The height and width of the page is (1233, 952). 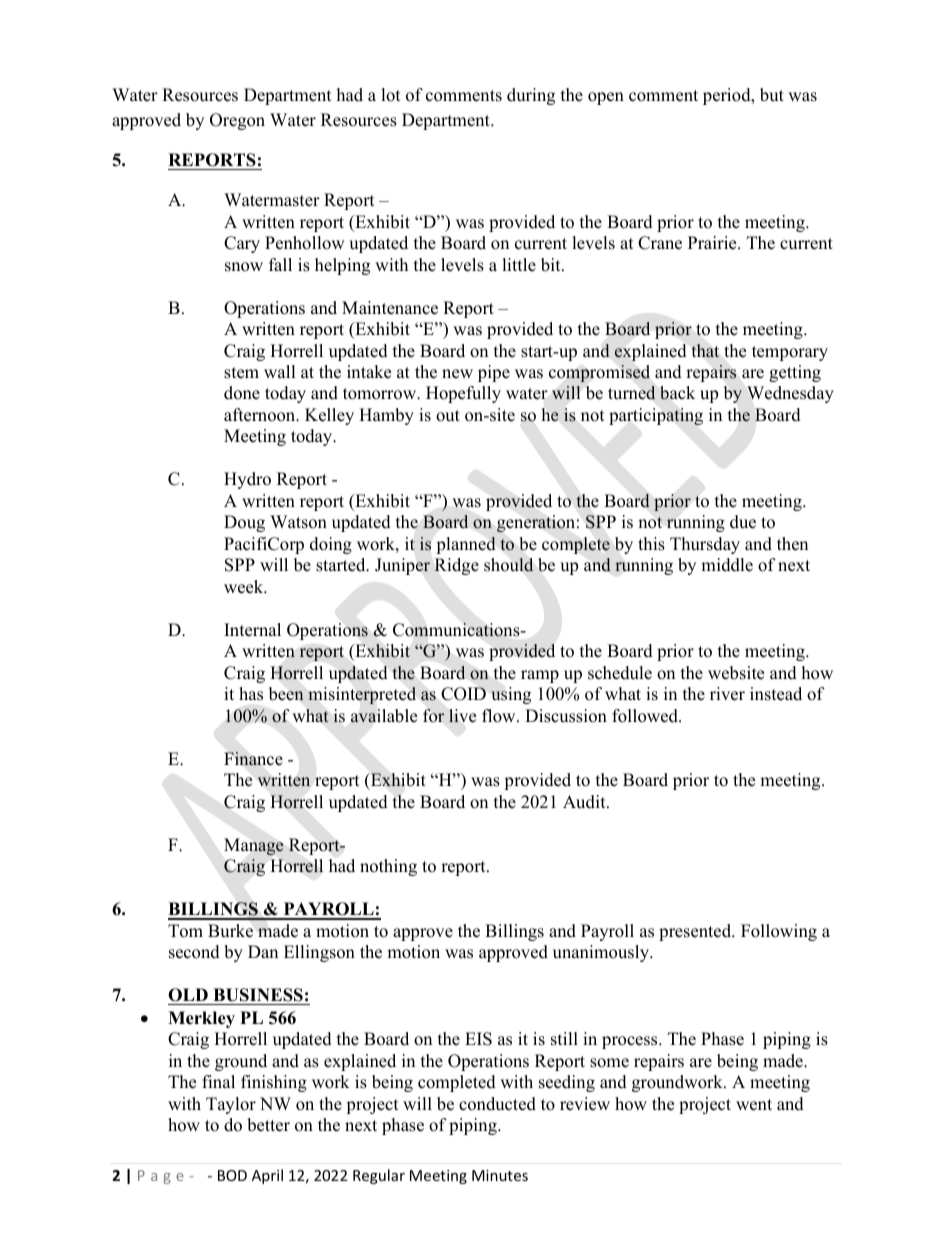 What do you see at coordinates (772, 95) in the page?
I see `but` at bounding box center [772, 95].
